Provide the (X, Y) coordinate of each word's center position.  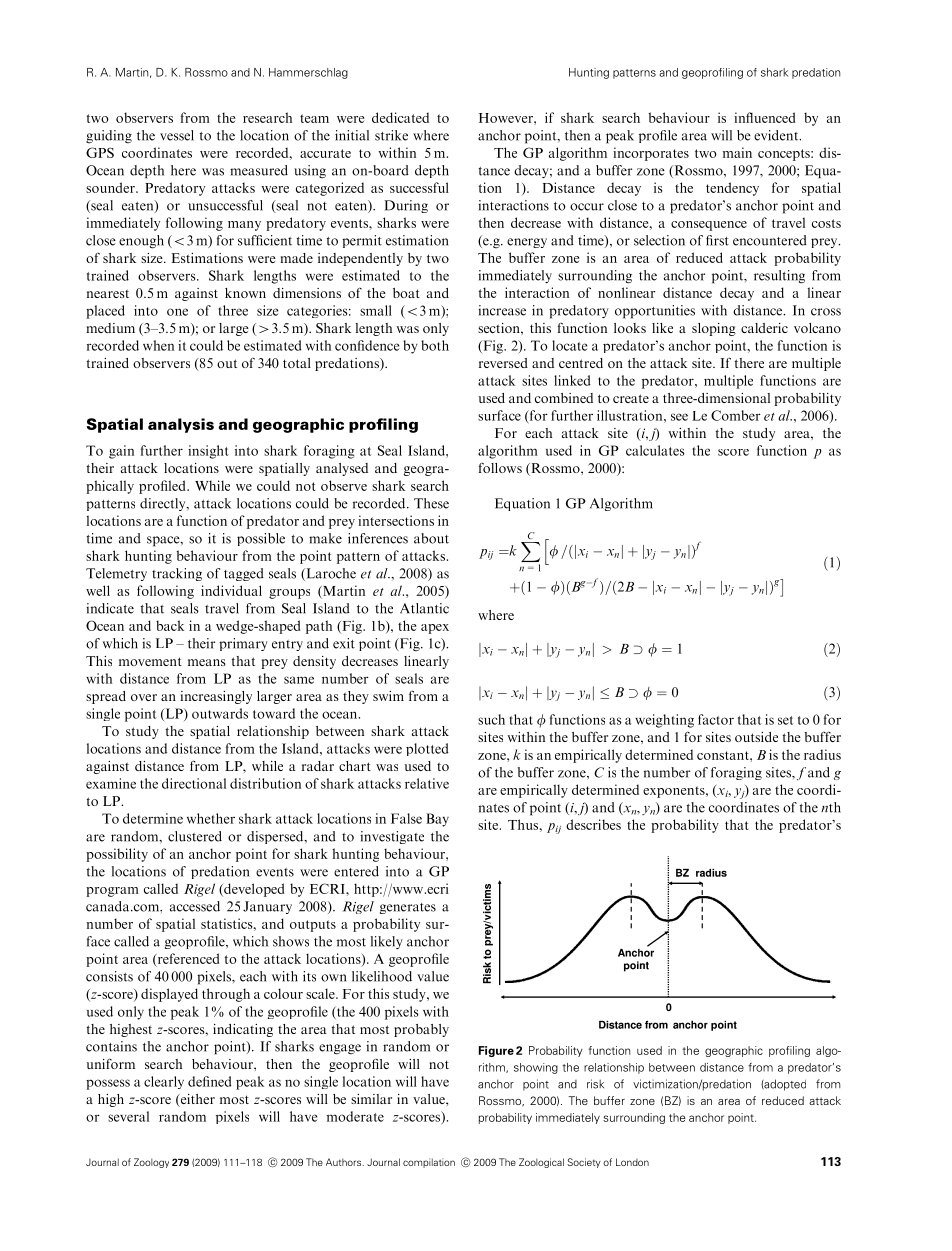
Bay (437, 820)
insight (208, 452)
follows (500, 468)
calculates (655, 450)
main (737, 152)
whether (211, 818)
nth (831, 807)
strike (391, 135)
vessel (177, 135)
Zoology (151, 1163)
